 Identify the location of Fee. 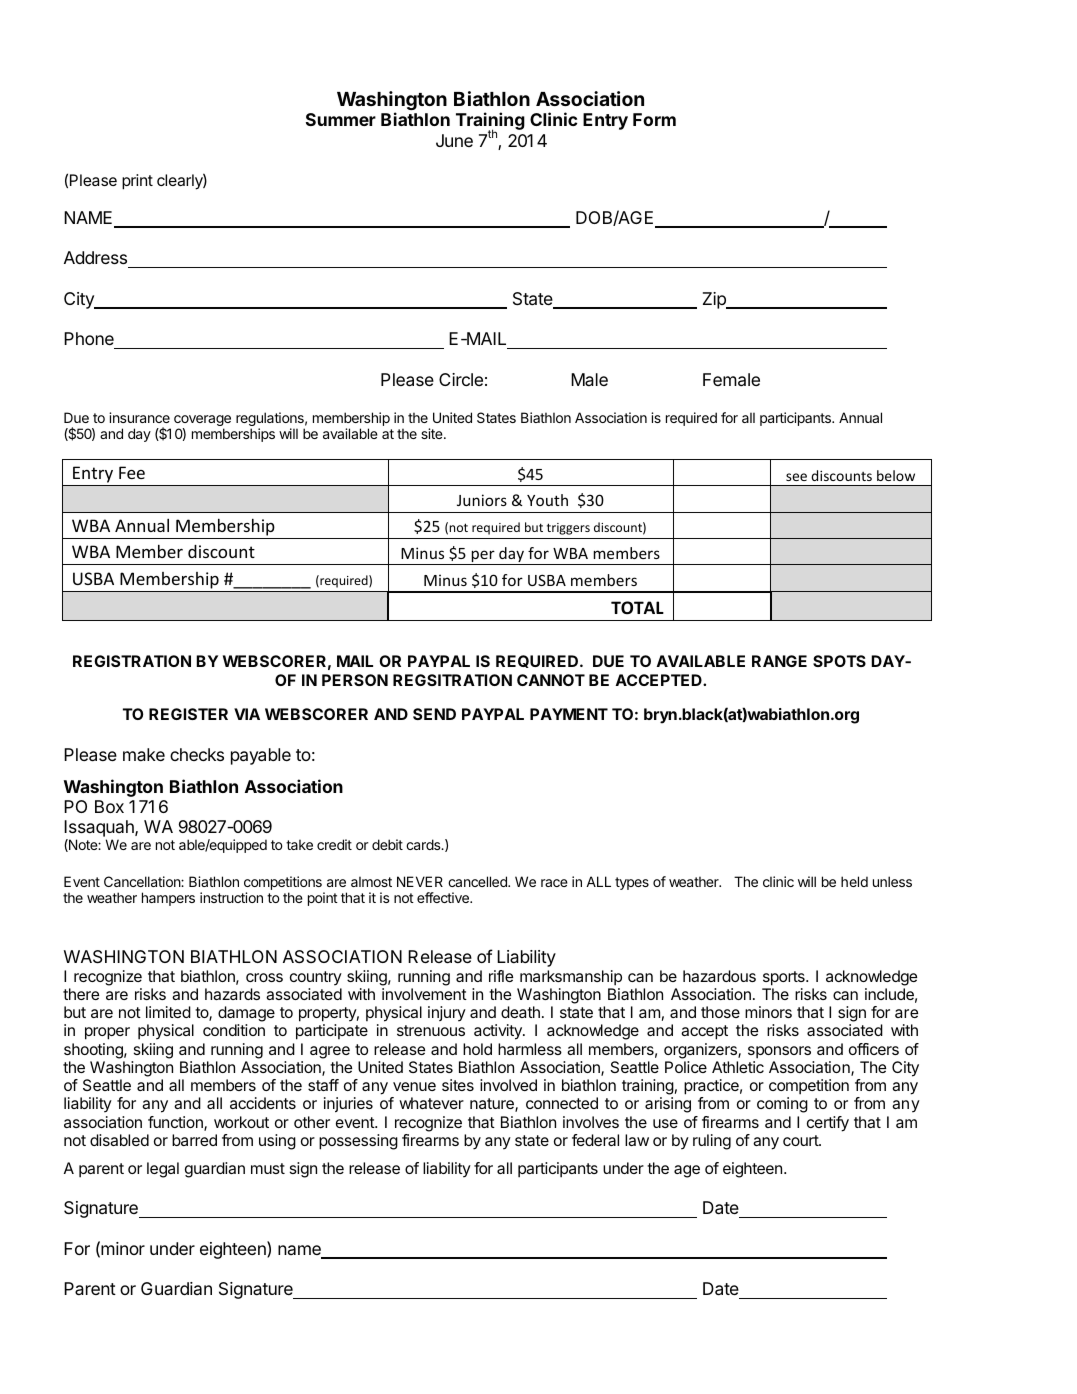
(132, 472).
